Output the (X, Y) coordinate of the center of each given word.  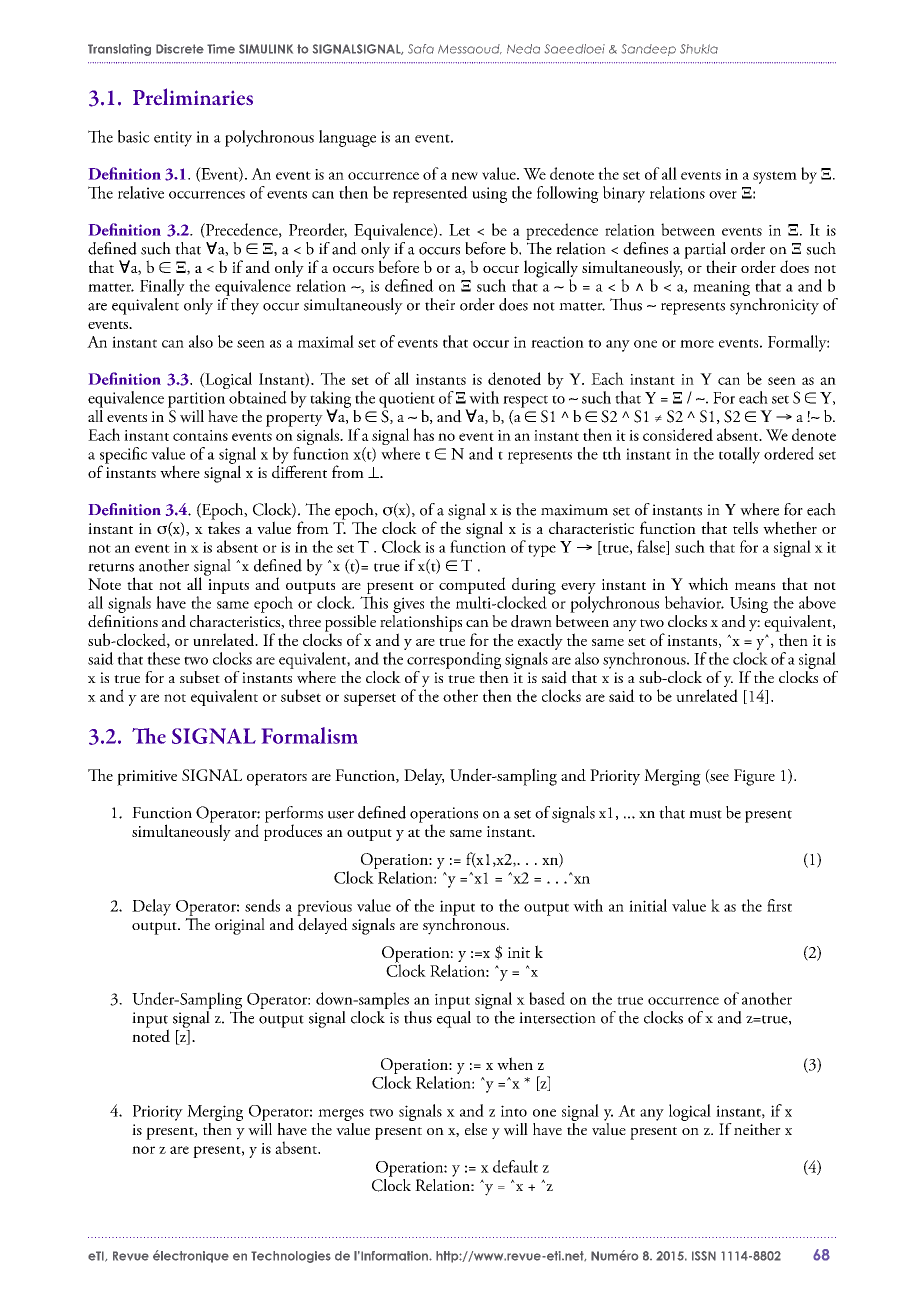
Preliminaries (193, 96)
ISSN (704, 1256)
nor (143, 1150)
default (515, 1166)
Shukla (699, 49)
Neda (523, 49)
